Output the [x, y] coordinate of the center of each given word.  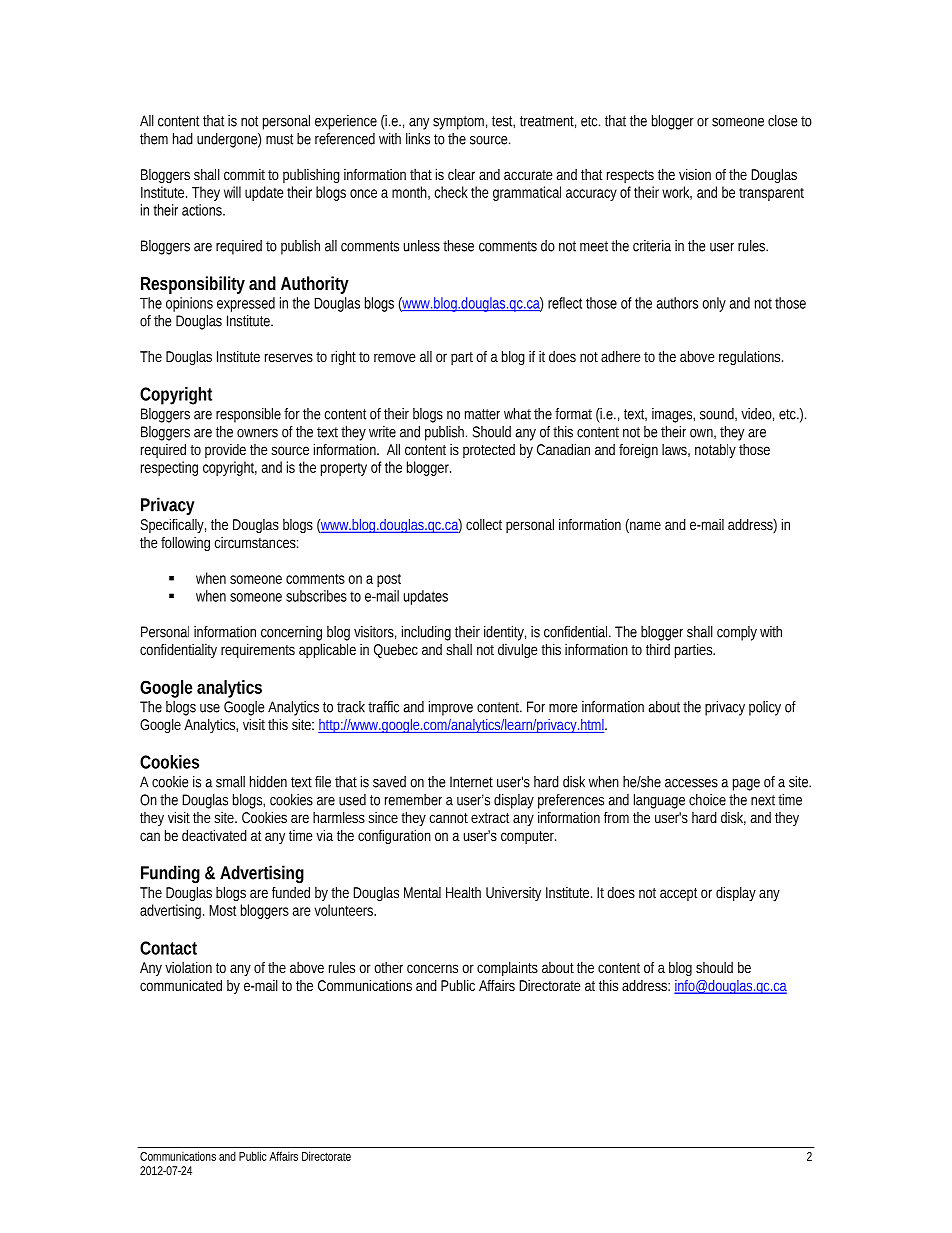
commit [246, 174]
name [644, 526]
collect [484, 524]
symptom [460, 123]
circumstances [256, 542]
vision [695, 174]
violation [188, 967]
